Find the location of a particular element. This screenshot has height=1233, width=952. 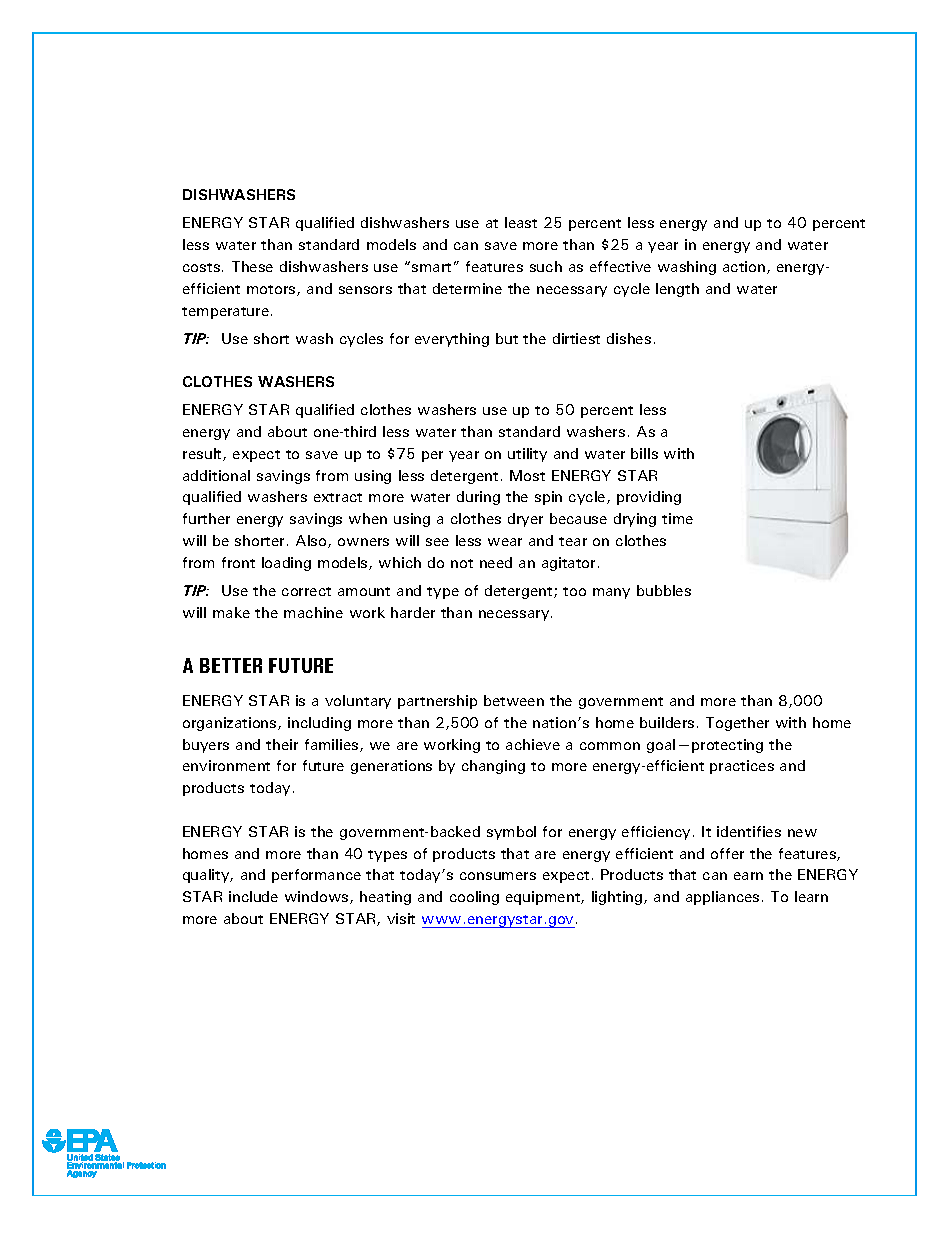

loading is located at coordinates (286, 564).
